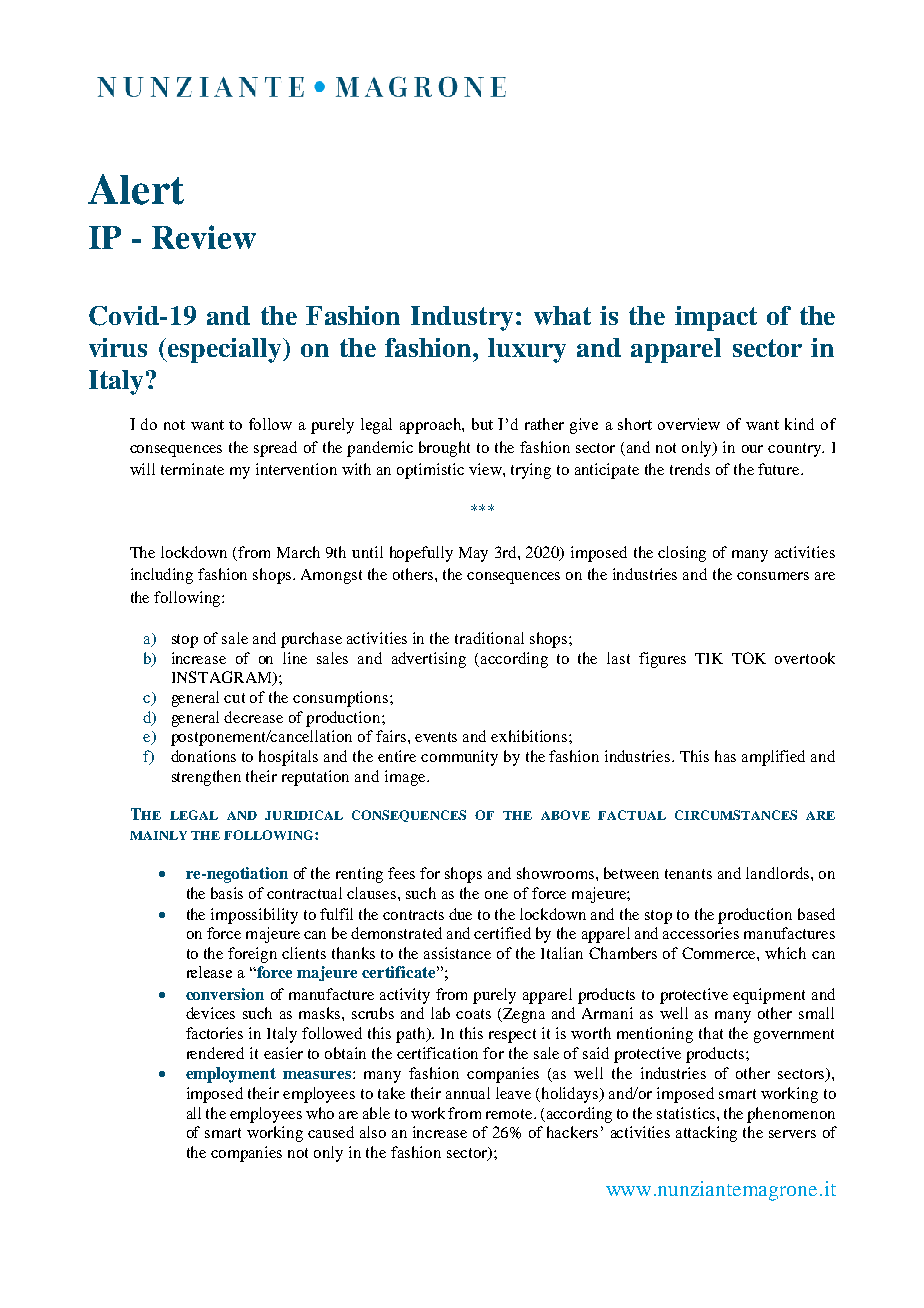 This image has width=924, height=1308. I want to click on annual, so click(468, 1093).
